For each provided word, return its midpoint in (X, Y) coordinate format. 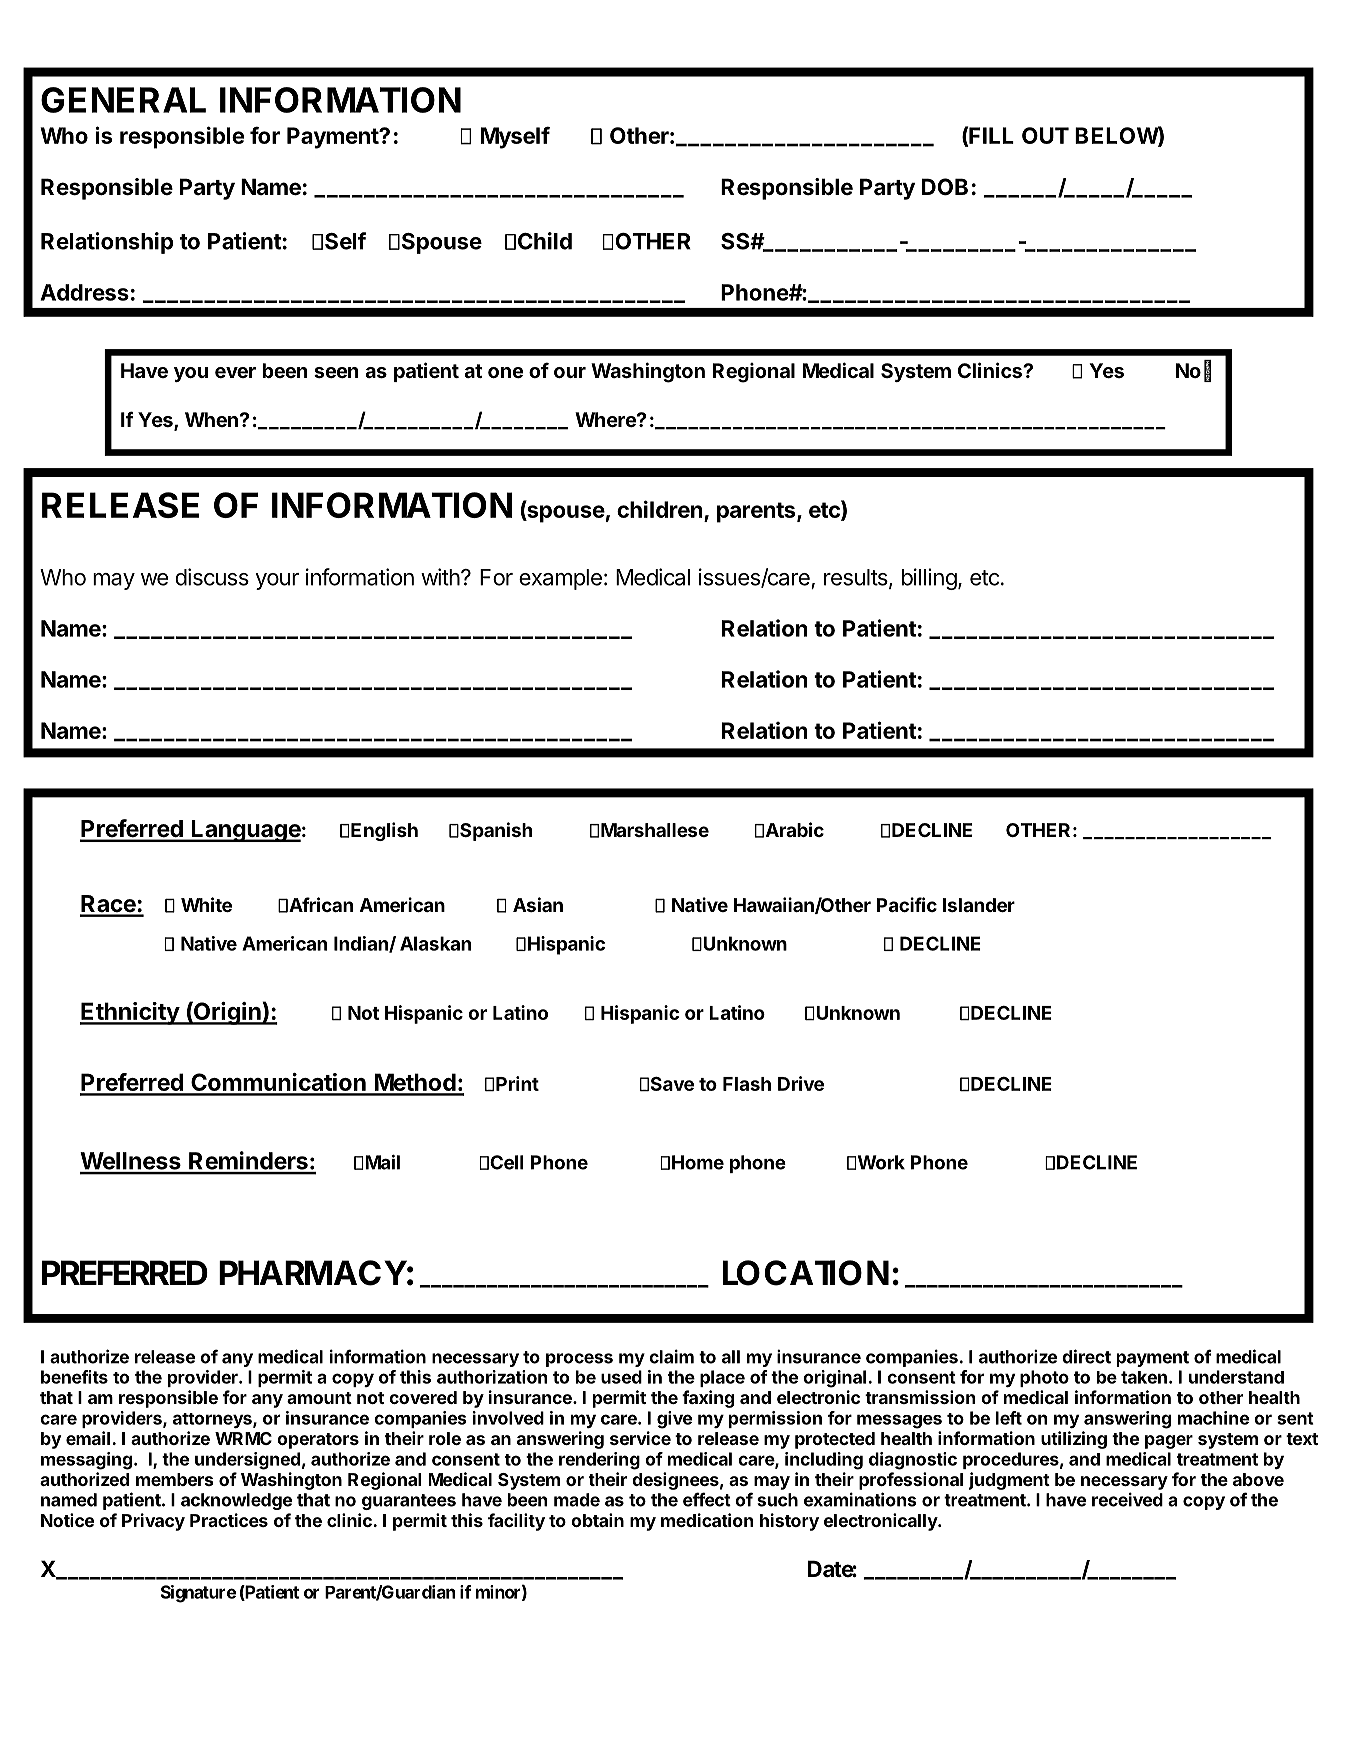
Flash (747, 1084)
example (560, 579)
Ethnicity (130, 1013)
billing (929, 579)
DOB (945, 187)
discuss (212, 577)
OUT (1045, 135)
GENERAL (123, 100)
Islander (979, 905)
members (175, 1479)
